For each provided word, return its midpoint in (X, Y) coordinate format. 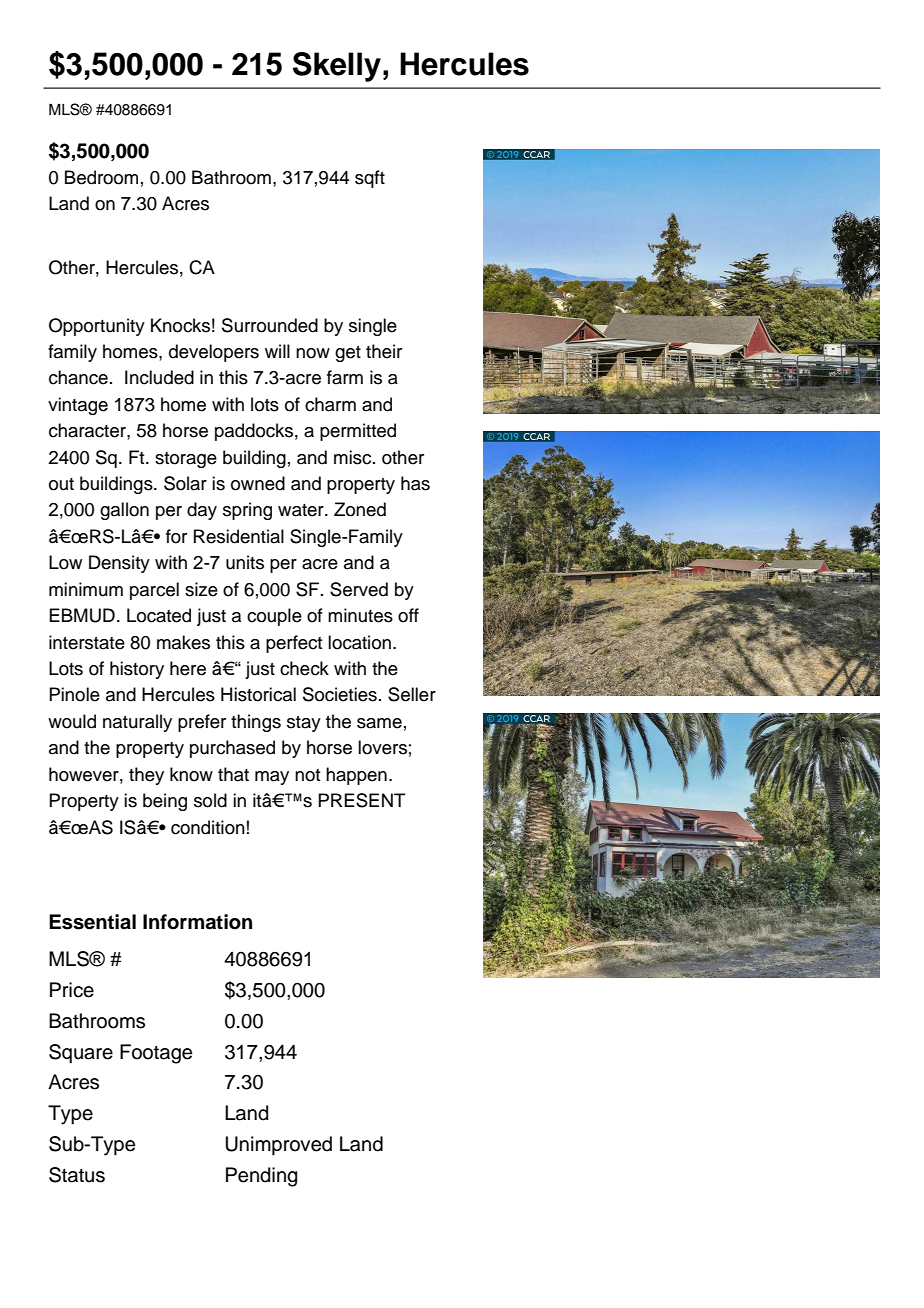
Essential (92, 922)
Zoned (360, 509)
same (379, 723)
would (72, 721)
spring (247, 511)
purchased (232, 749)
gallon (124, 511)
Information (197, 922)
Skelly (337, 67)
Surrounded (270, 325)
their (384, 351)
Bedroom (101, 177)
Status (77, 1175)
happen (356, 776)
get (348, 354)
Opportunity (97, 327)
